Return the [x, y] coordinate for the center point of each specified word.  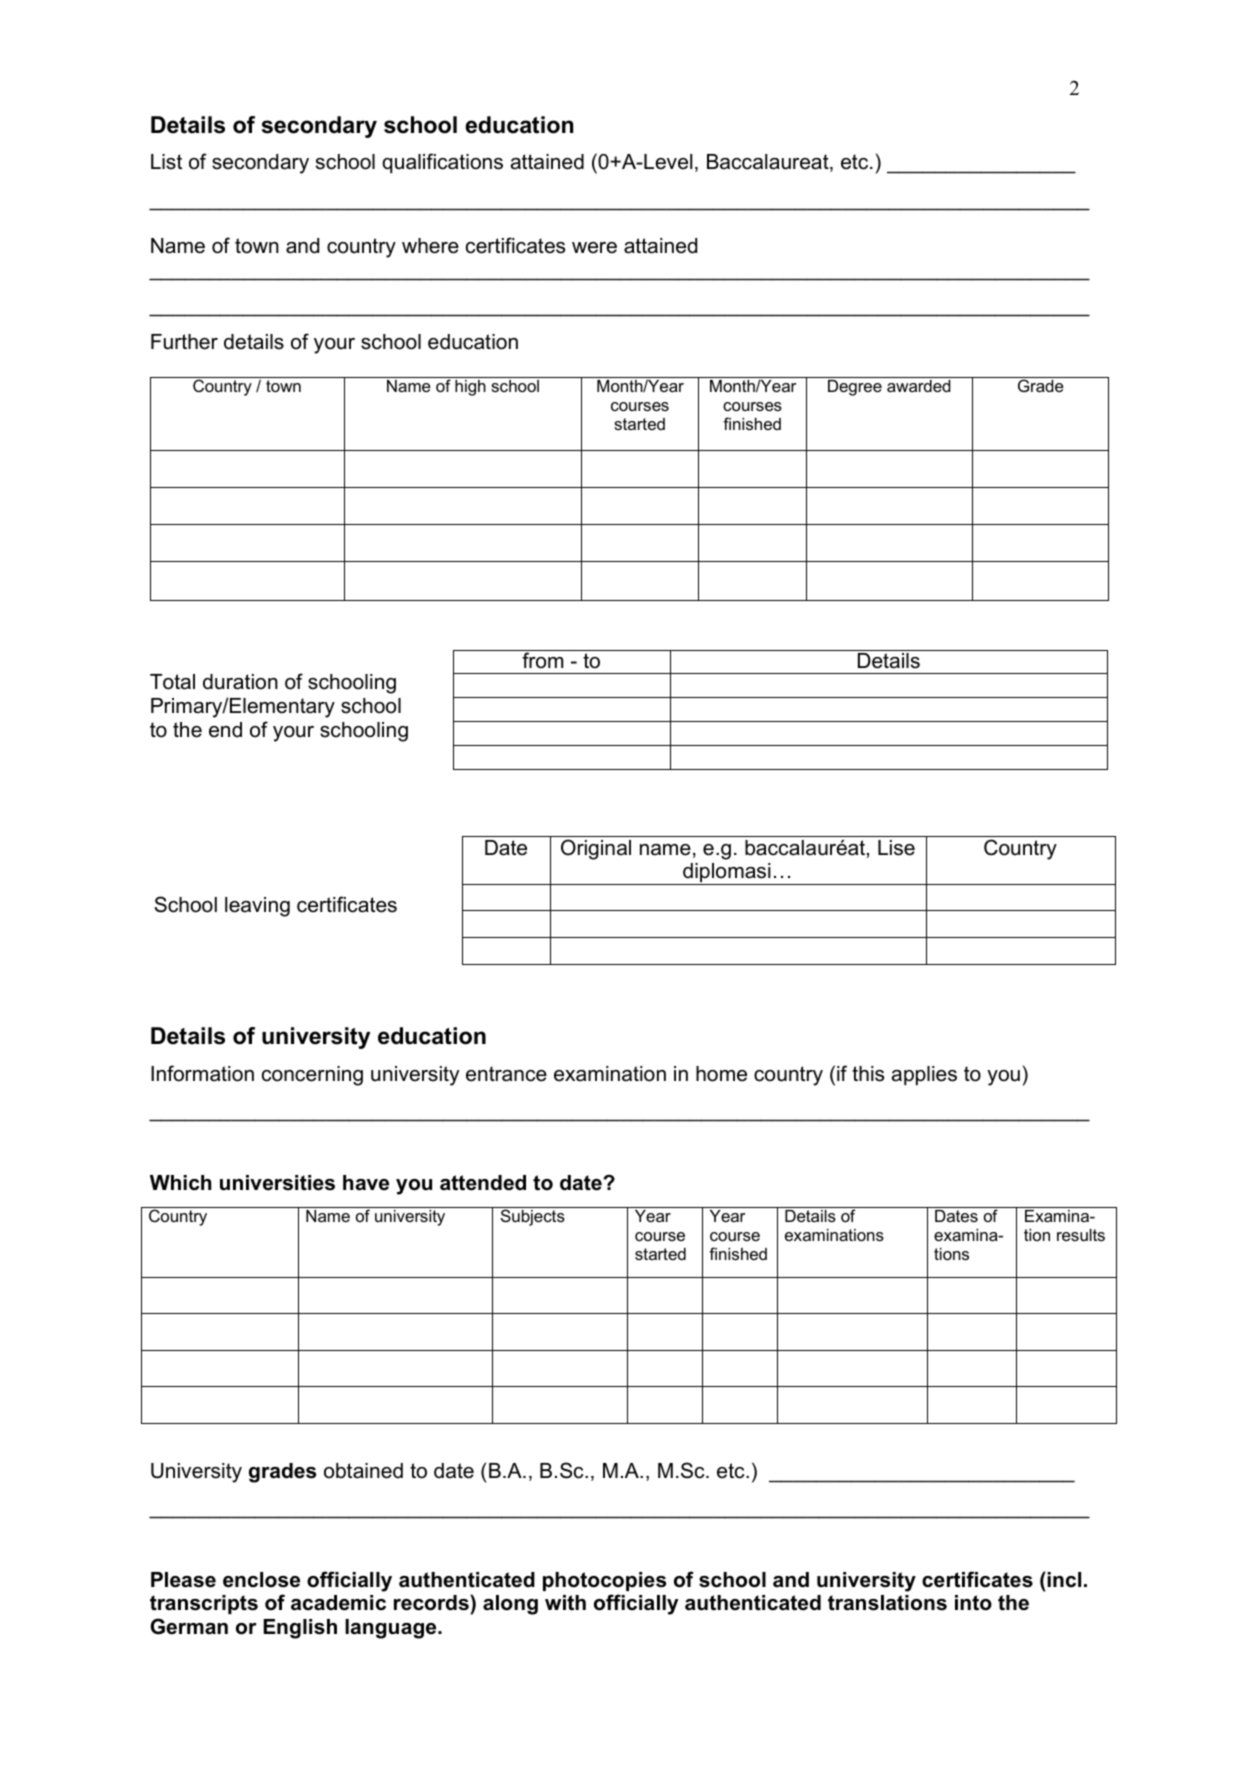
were [594, 248]
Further [184, 342]
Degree [855, 388]
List [166, 162]
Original [596, 849]
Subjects [533, 1217]
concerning [312, 1076]
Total [172, 682]
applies [924, 1075]
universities [277, 1183]
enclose [261, 1580]
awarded [919, 386]
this [868, 1074]
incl [1063, 1580]
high [470, 388]
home [721, 1074]
